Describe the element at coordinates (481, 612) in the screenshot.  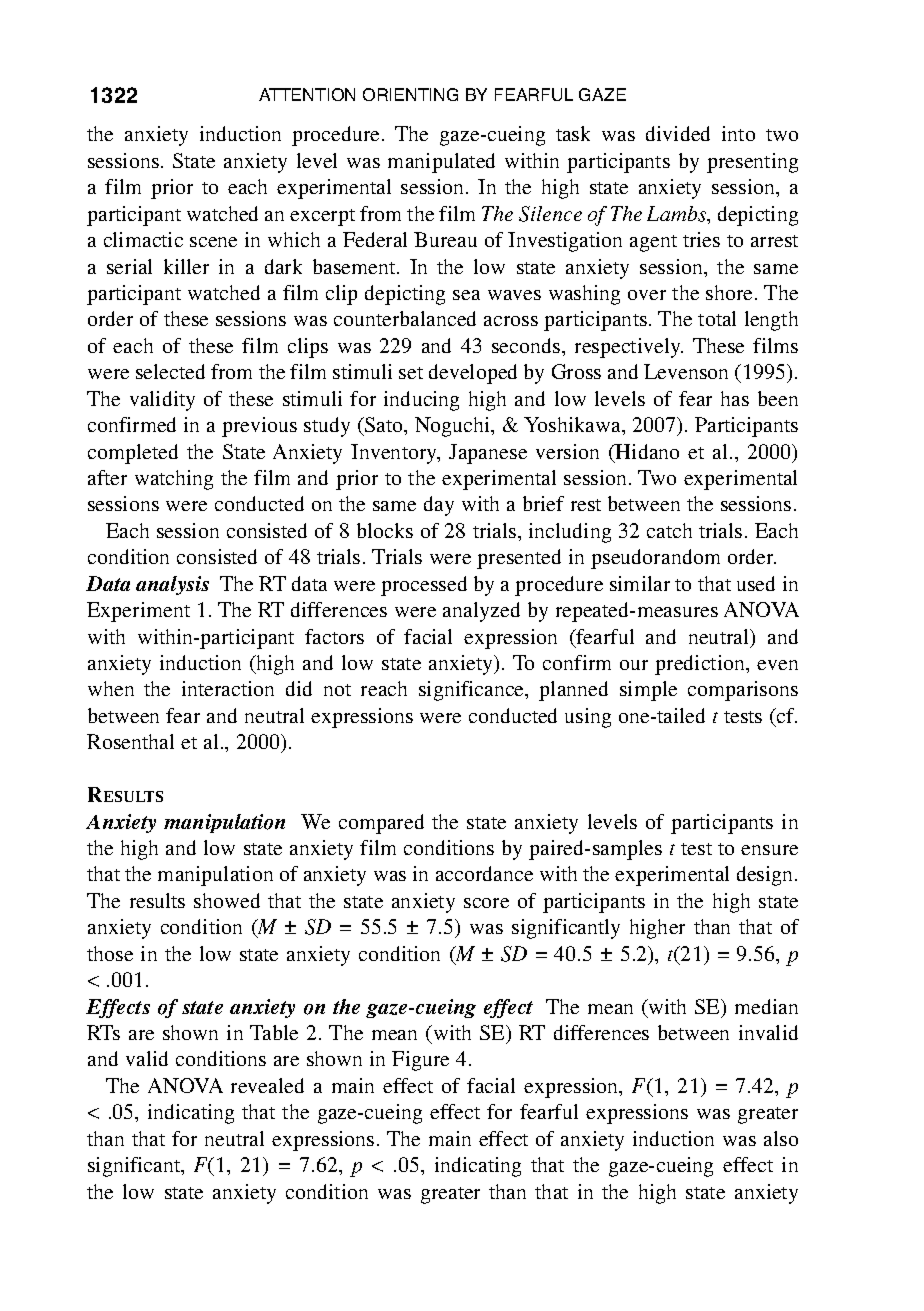
I see `analyzed` at that location.
